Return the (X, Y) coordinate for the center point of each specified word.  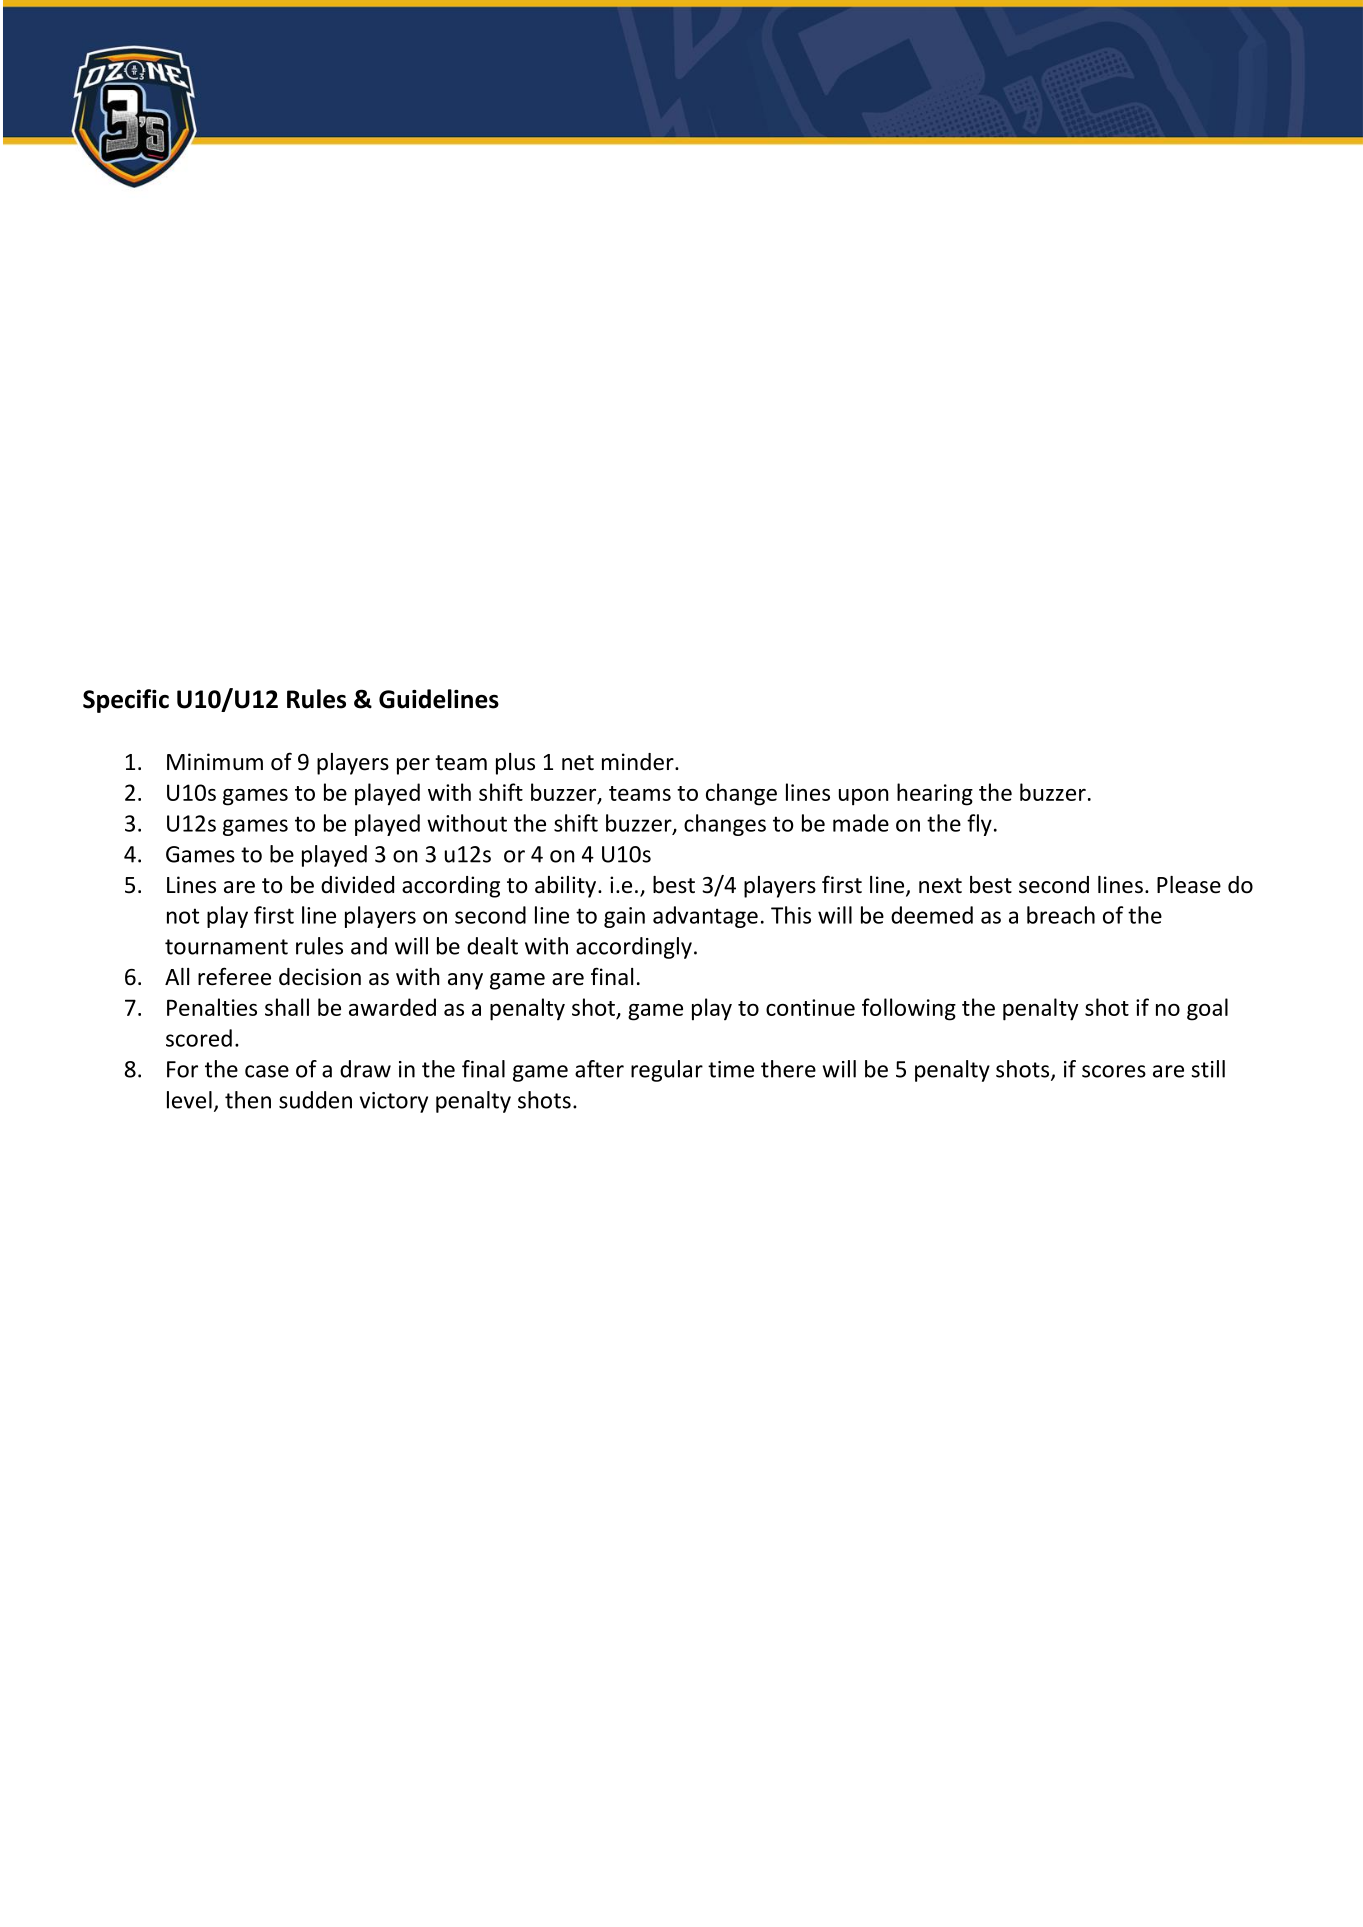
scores (1114, 1071)
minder (639, 762)
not (183, 916)
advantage (705, 917)
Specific (126, 701)
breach (1061, 915)
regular (667, 1071)
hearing (935, 794)
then (248, 1100)
